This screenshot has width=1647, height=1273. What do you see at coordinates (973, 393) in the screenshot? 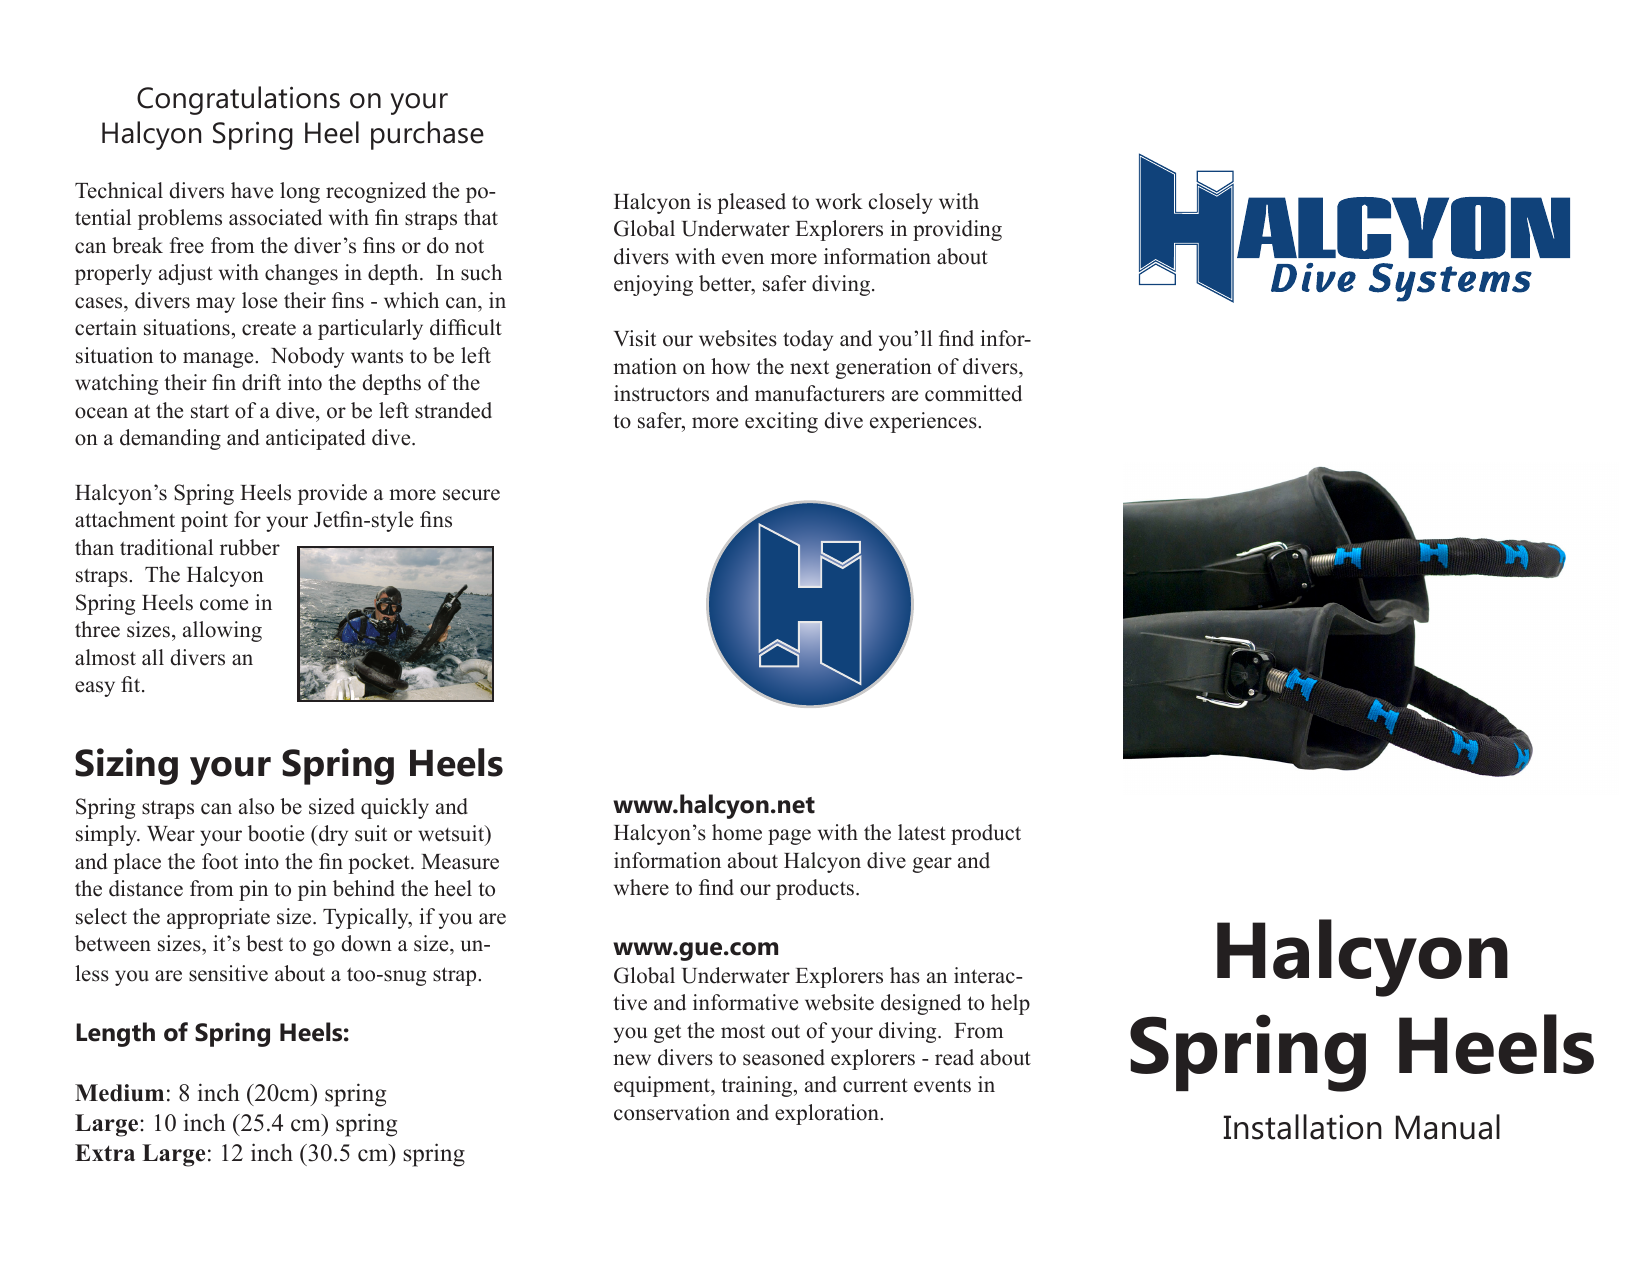
I see `committed` at bounding box center [973, 393].
